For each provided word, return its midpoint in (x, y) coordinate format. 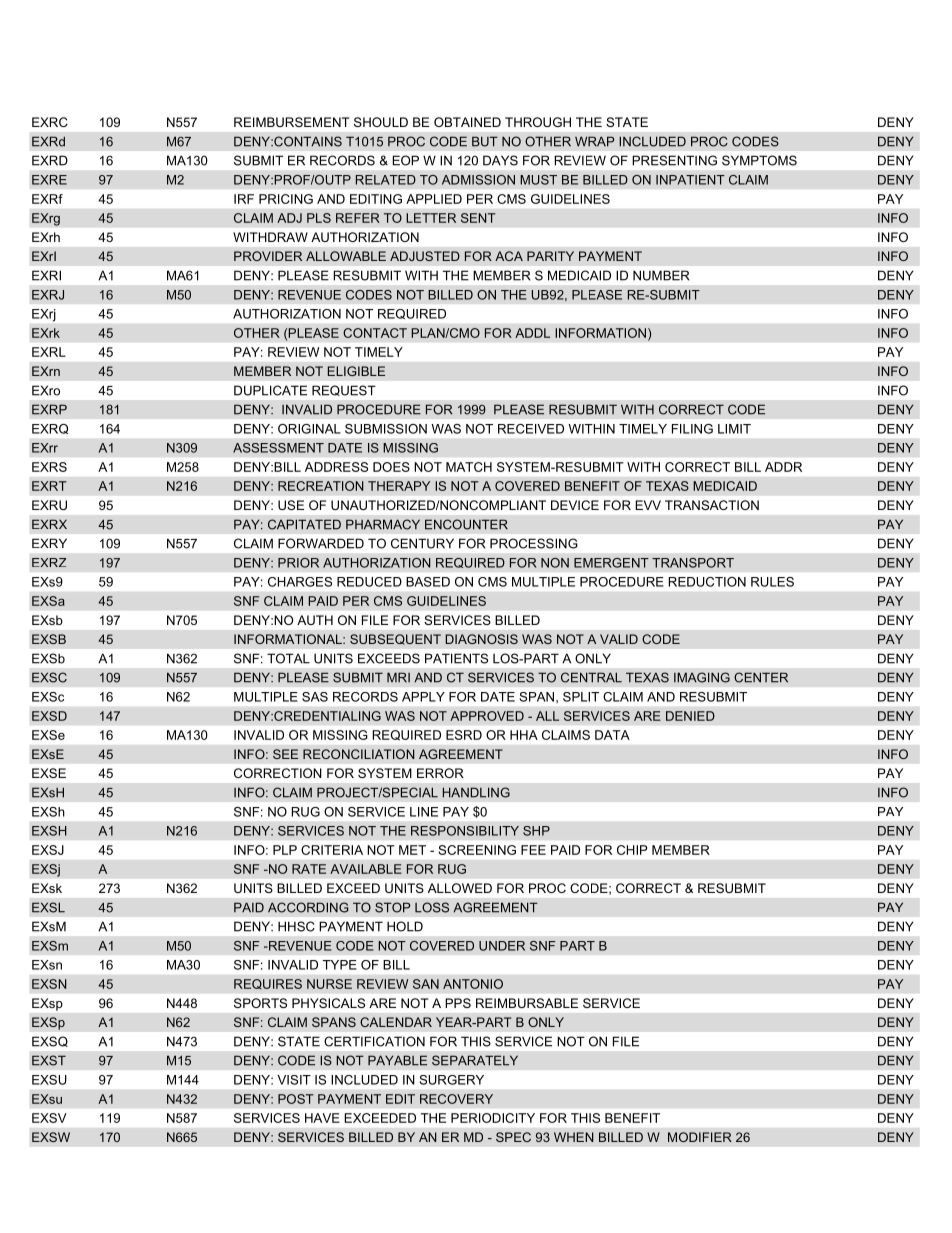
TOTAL (288, 658)
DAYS (500, 160)
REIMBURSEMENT (292, 122)
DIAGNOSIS (481, 639)
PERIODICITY (493, 1118)
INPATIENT (690, 180)
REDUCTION (707, 582)
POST (296, 1099)
